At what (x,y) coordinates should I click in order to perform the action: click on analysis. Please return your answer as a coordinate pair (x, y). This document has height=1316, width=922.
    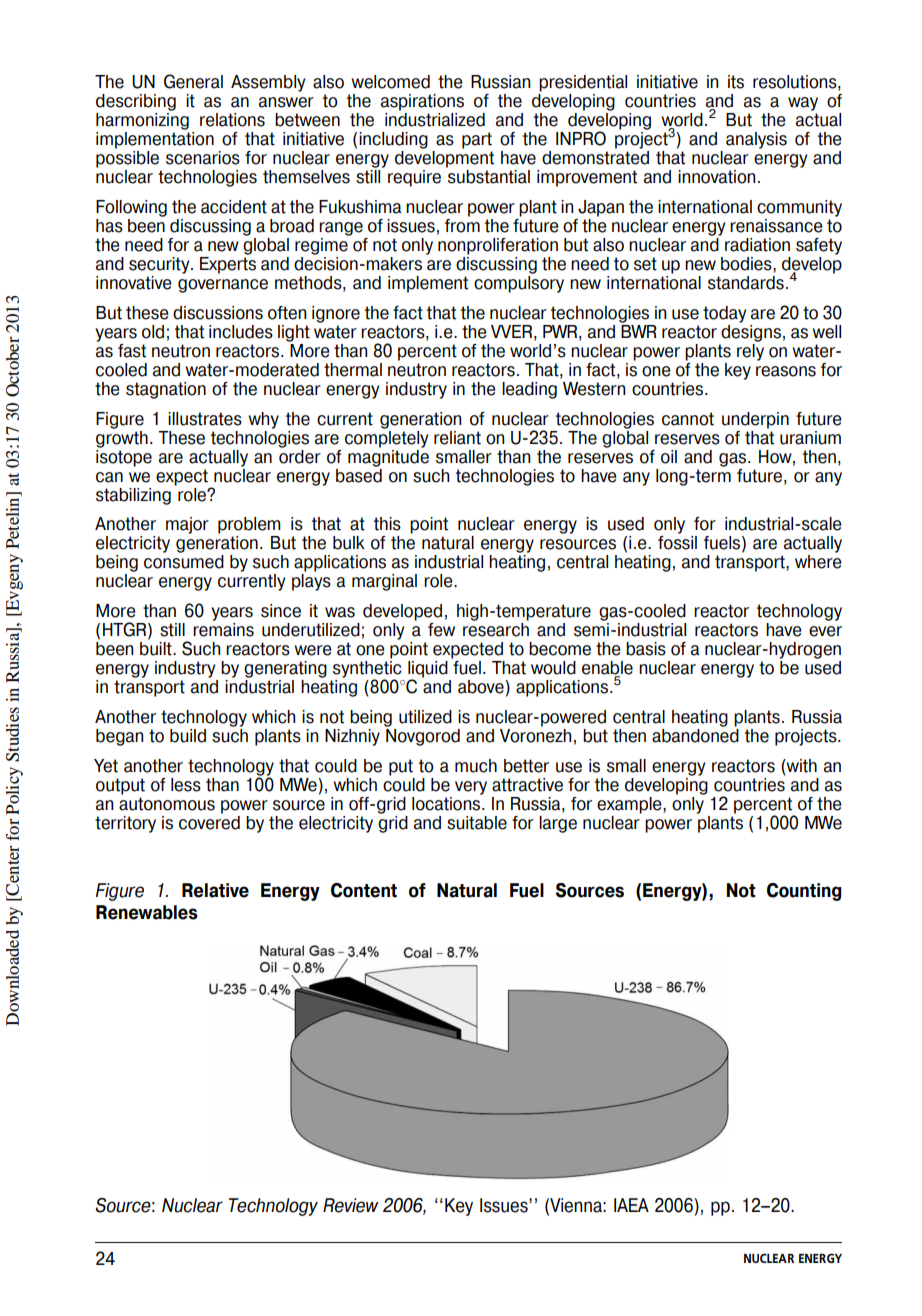
    Looking at the image, I should click on (756, 140).
